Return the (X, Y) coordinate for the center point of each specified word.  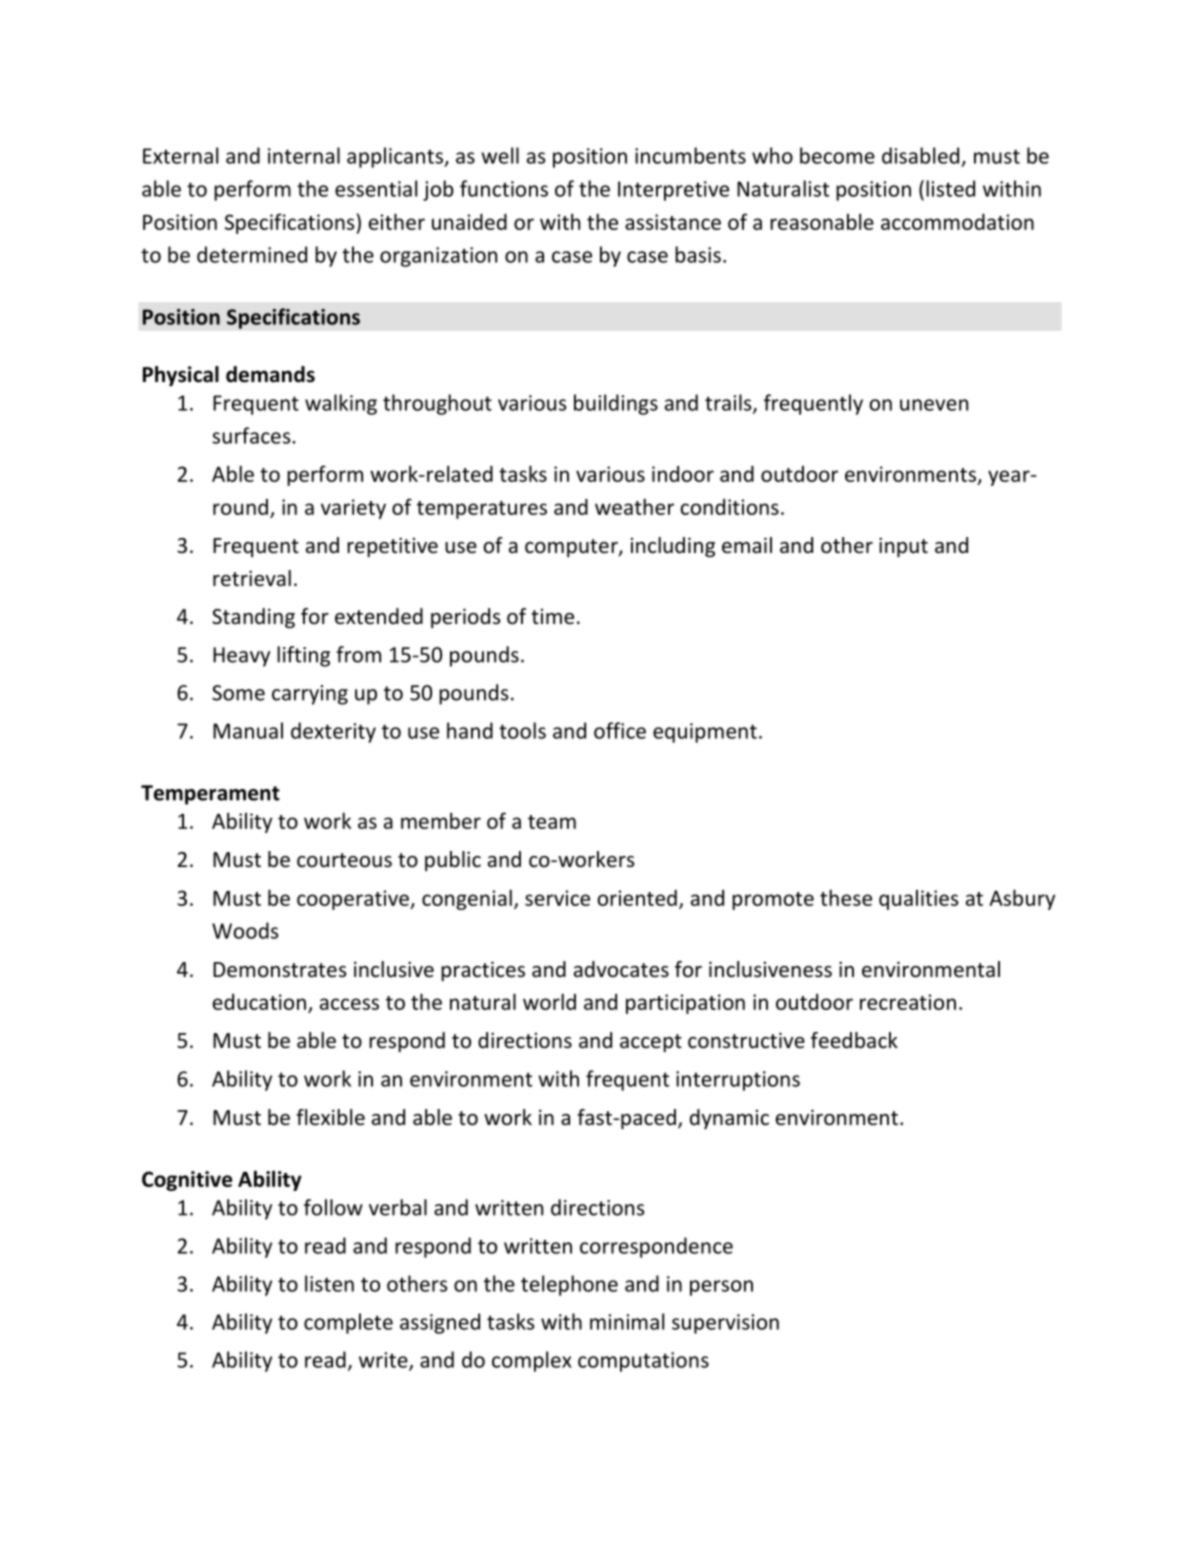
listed (950, 188)
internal (304, 155)
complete (348, 1323)
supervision (725, 1324)
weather (634, 506)
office (620, 730)
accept (651, 1043)
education (259, 1002)
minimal (627, 1321)
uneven (934, 405)
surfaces (252, 435)
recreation (908, 1002)
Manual (248, 730)
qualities (919, 900)
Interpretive (673, 191)
